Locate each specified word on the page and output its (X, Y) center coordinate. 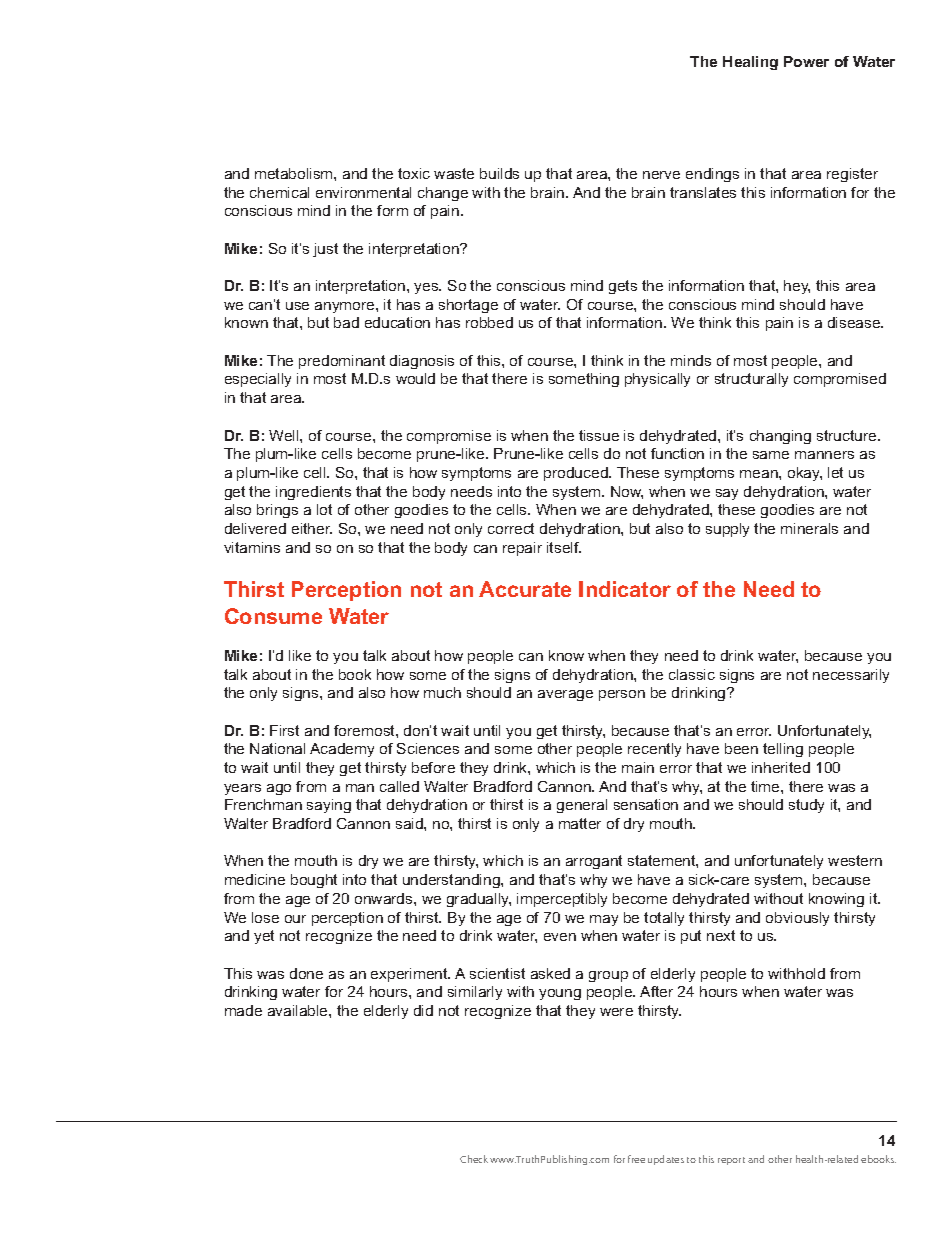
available (299, 1010)
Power (806, 61)
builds (499, 173)
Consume (273, 616)
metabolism (295, 173)
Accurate (525, 589)
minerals (809, 528)
